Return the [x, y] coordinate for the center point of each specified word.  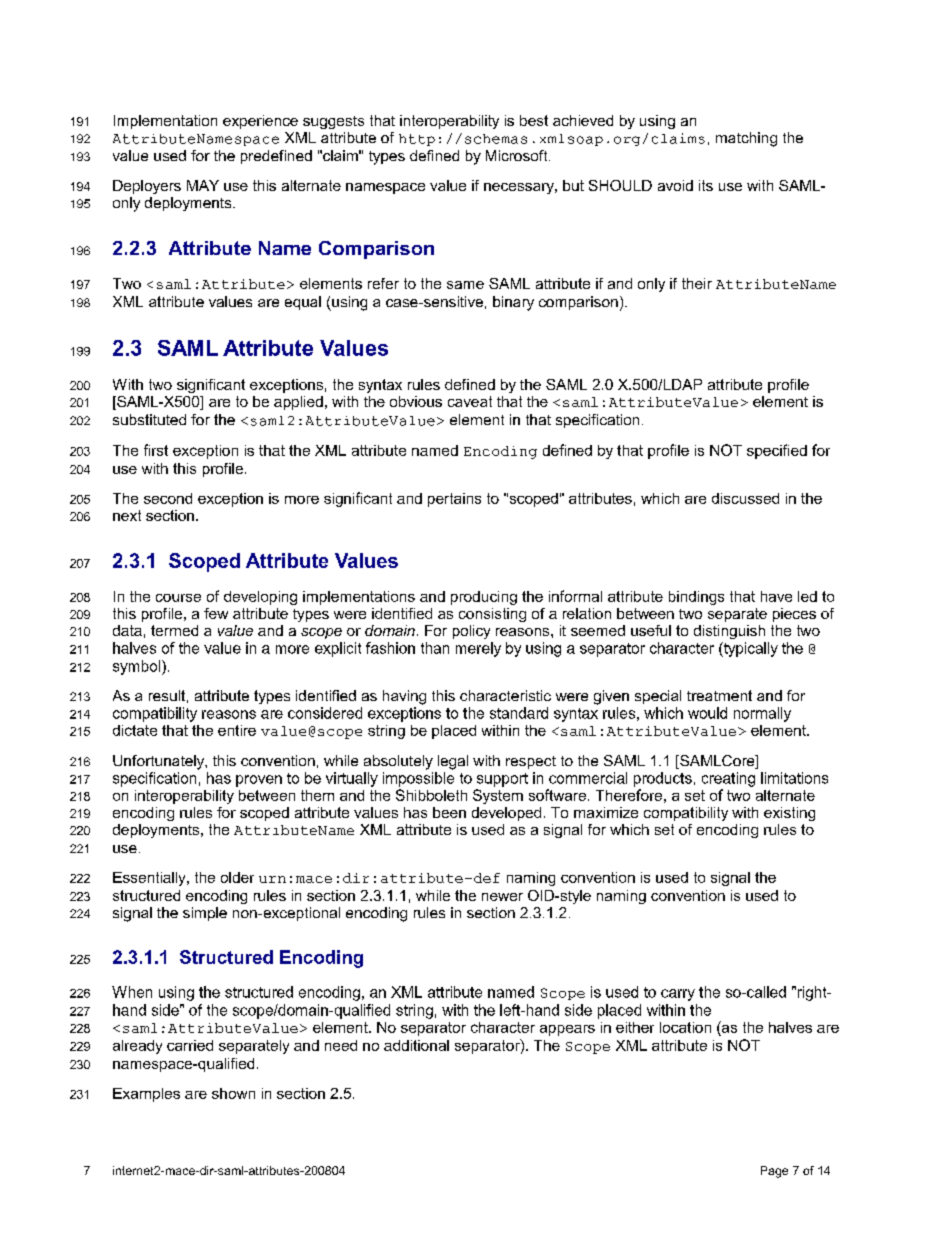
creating [728, 779]
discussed [745, 498]
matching [746, 139]
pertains [454, 500]
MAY [203, 185]
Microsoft [518, 155]
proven [259, 781]
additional [416, 1045]
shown [233, 1093]
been [449, 812]
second [168, 498]
